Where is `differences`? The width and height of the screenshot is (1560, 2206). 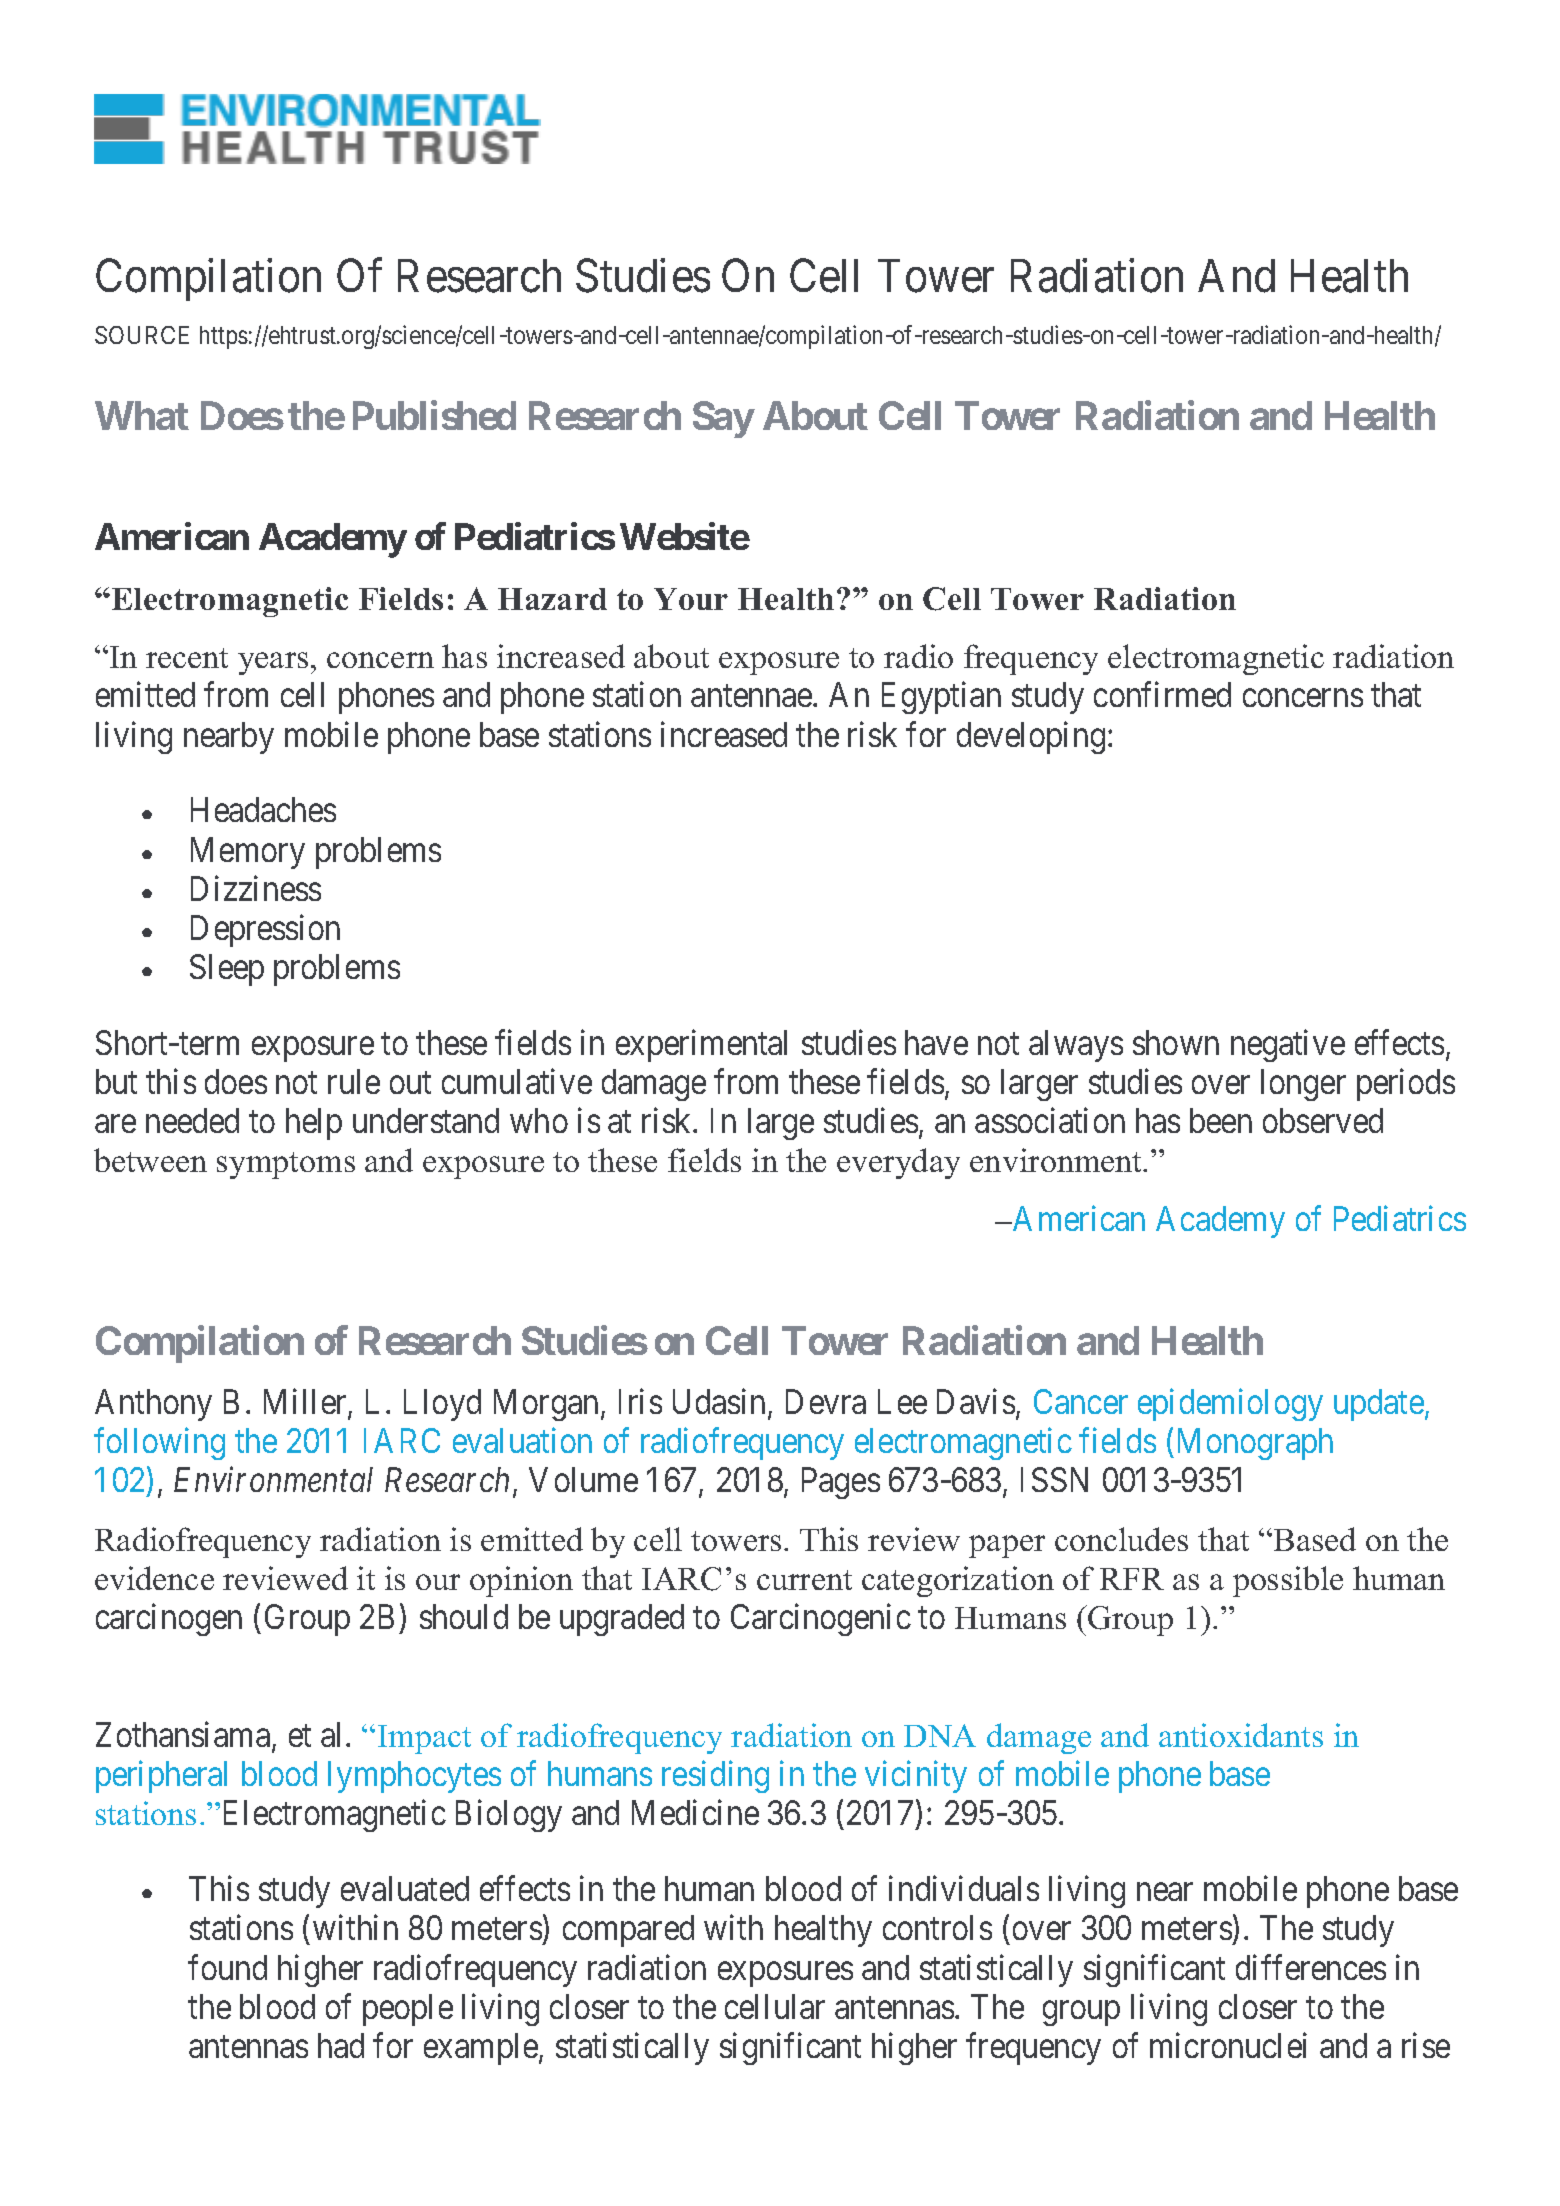 differences is located at coordinates (1311, 1967).
